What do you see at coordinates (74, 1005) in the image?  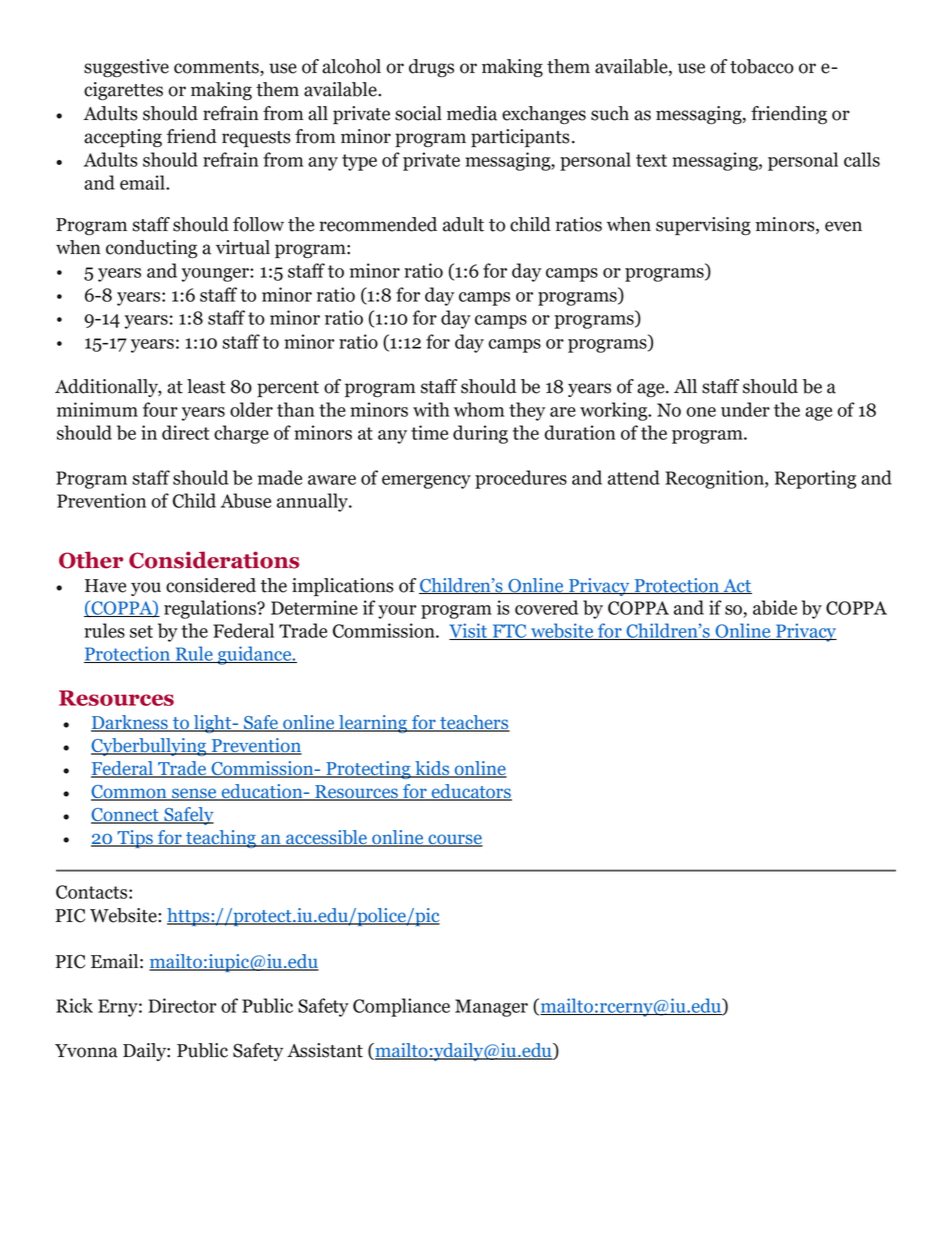 I see `Rick` at bounding box center [74, 1005].
